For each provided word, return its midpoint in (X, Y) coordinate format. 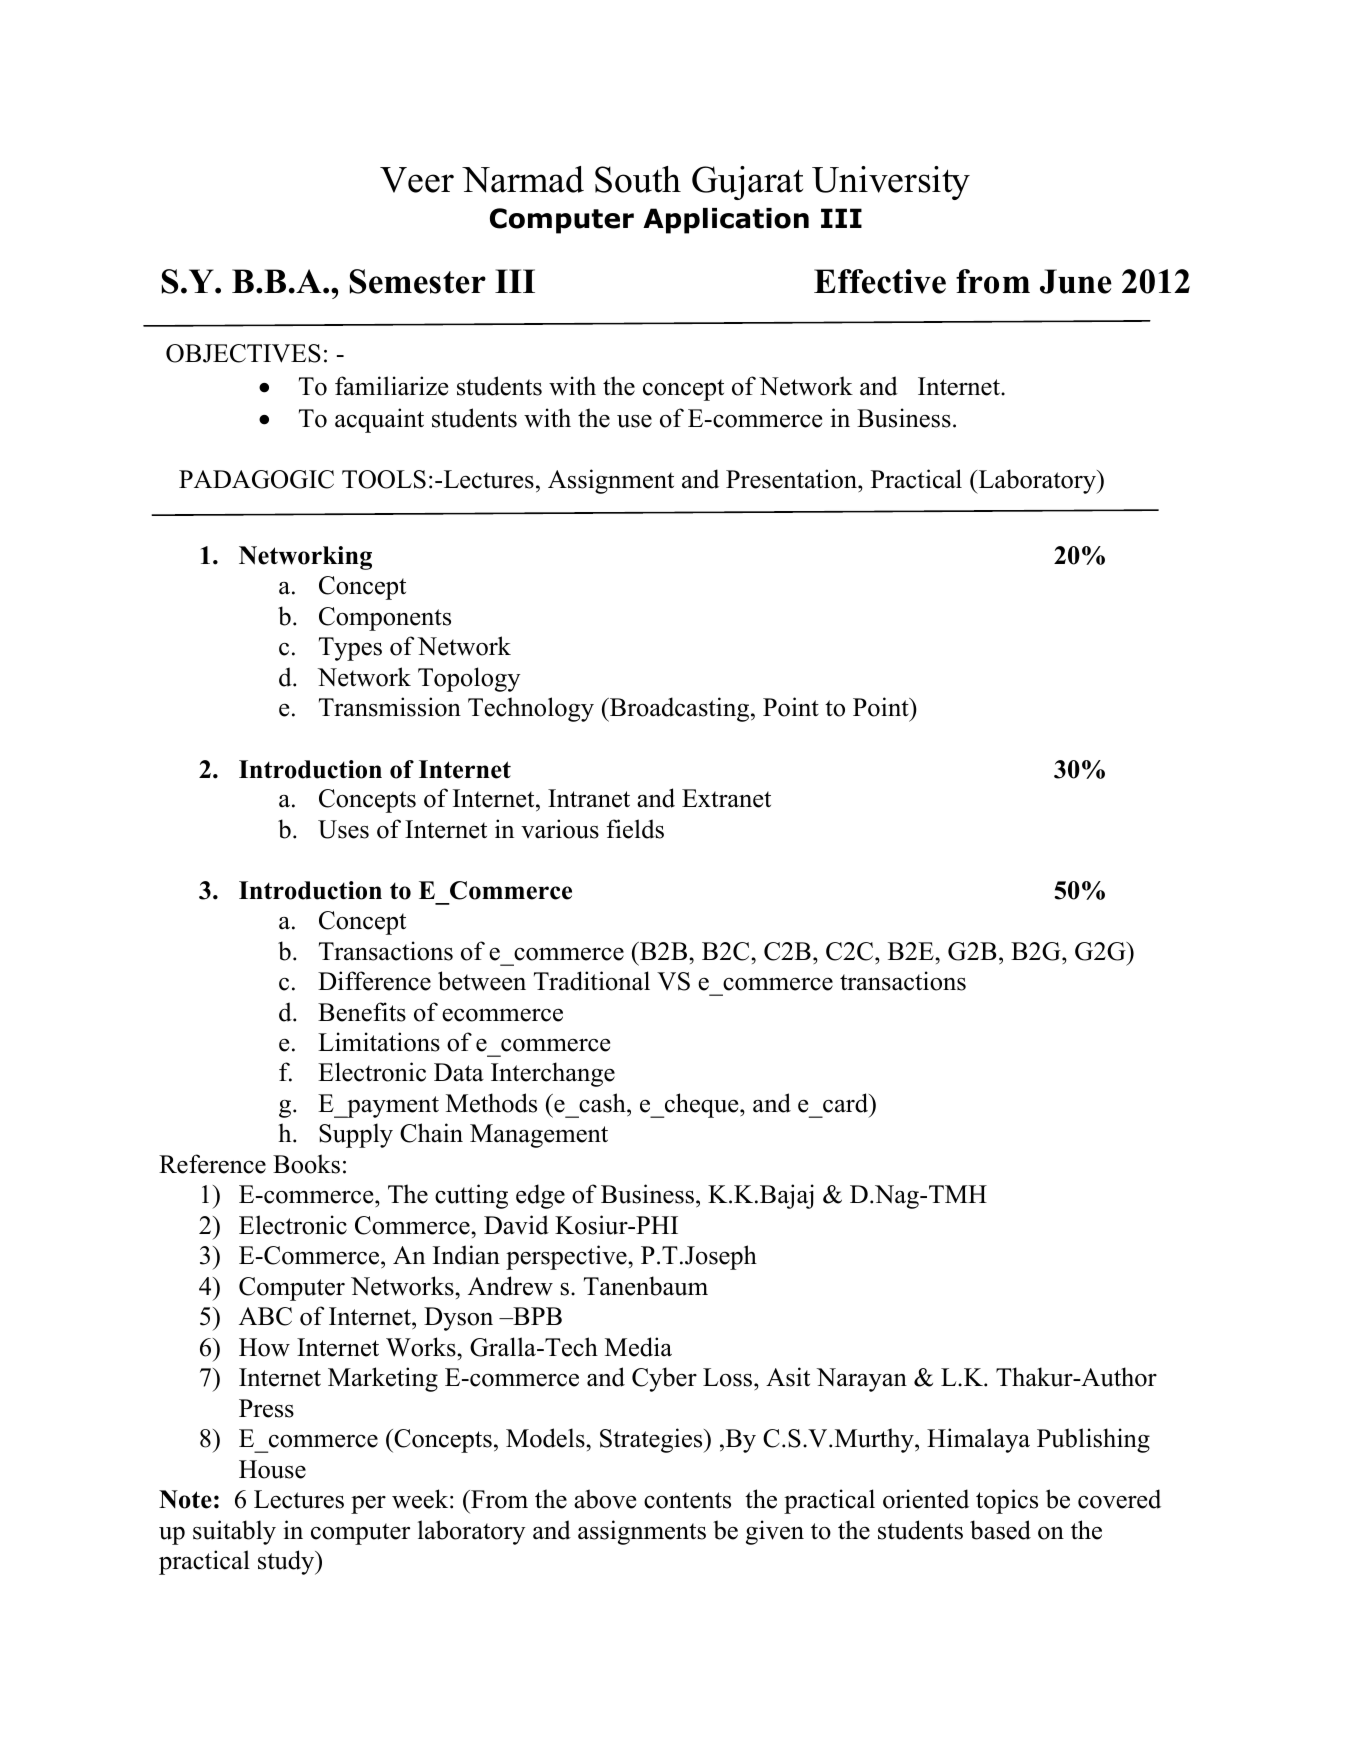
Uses (343, 829)
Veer (417, 180)
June (1076, 281)
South (638, 179)
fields (635, 829)
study (287, 1562)
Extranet (726, 798)
